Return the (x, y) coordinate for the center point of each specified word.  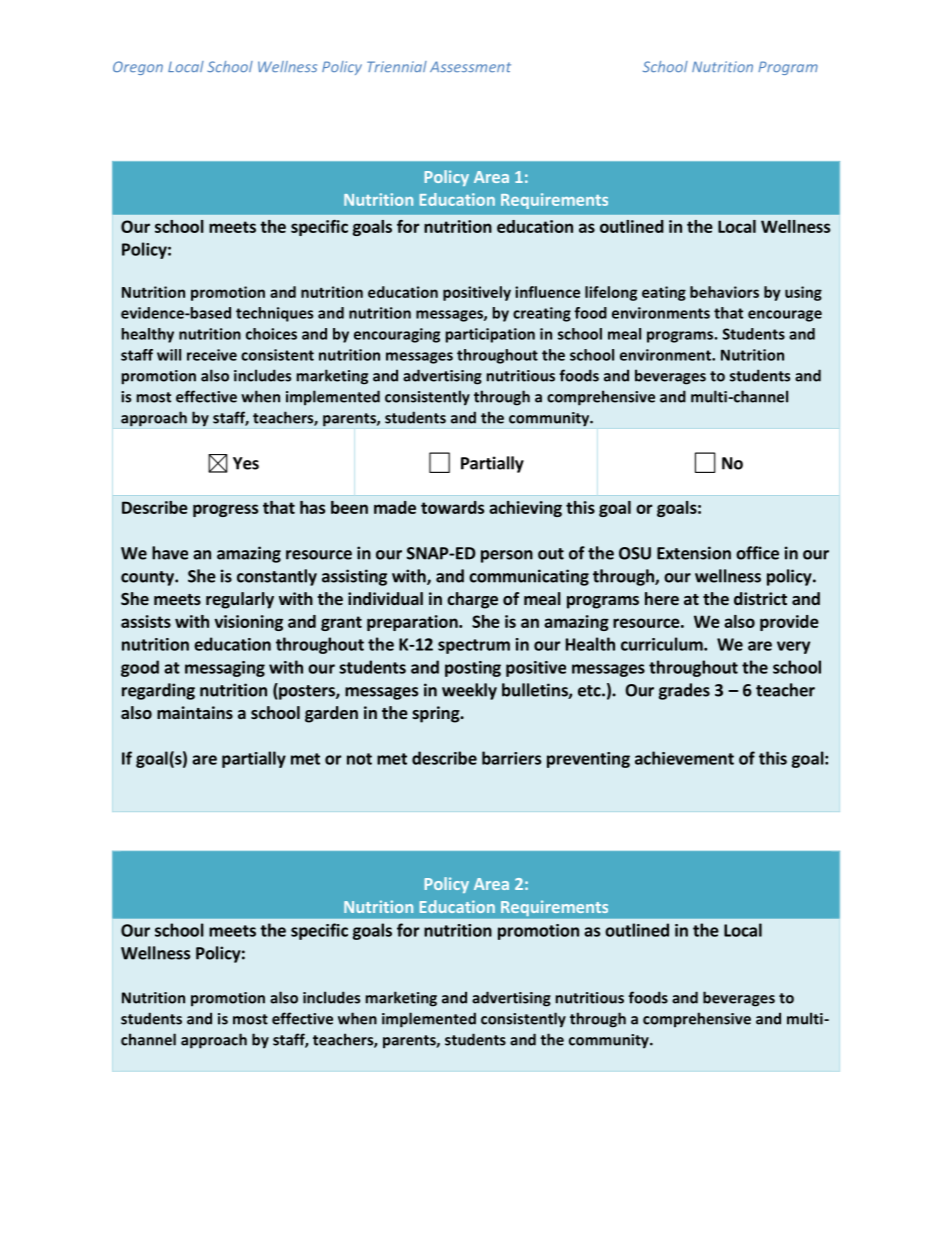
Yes (246, 463)
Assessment (470, 66)
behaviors (724, 292)
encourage (785, 316)
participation (490, 335)
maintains (195, 712)
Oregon (138, 68)
